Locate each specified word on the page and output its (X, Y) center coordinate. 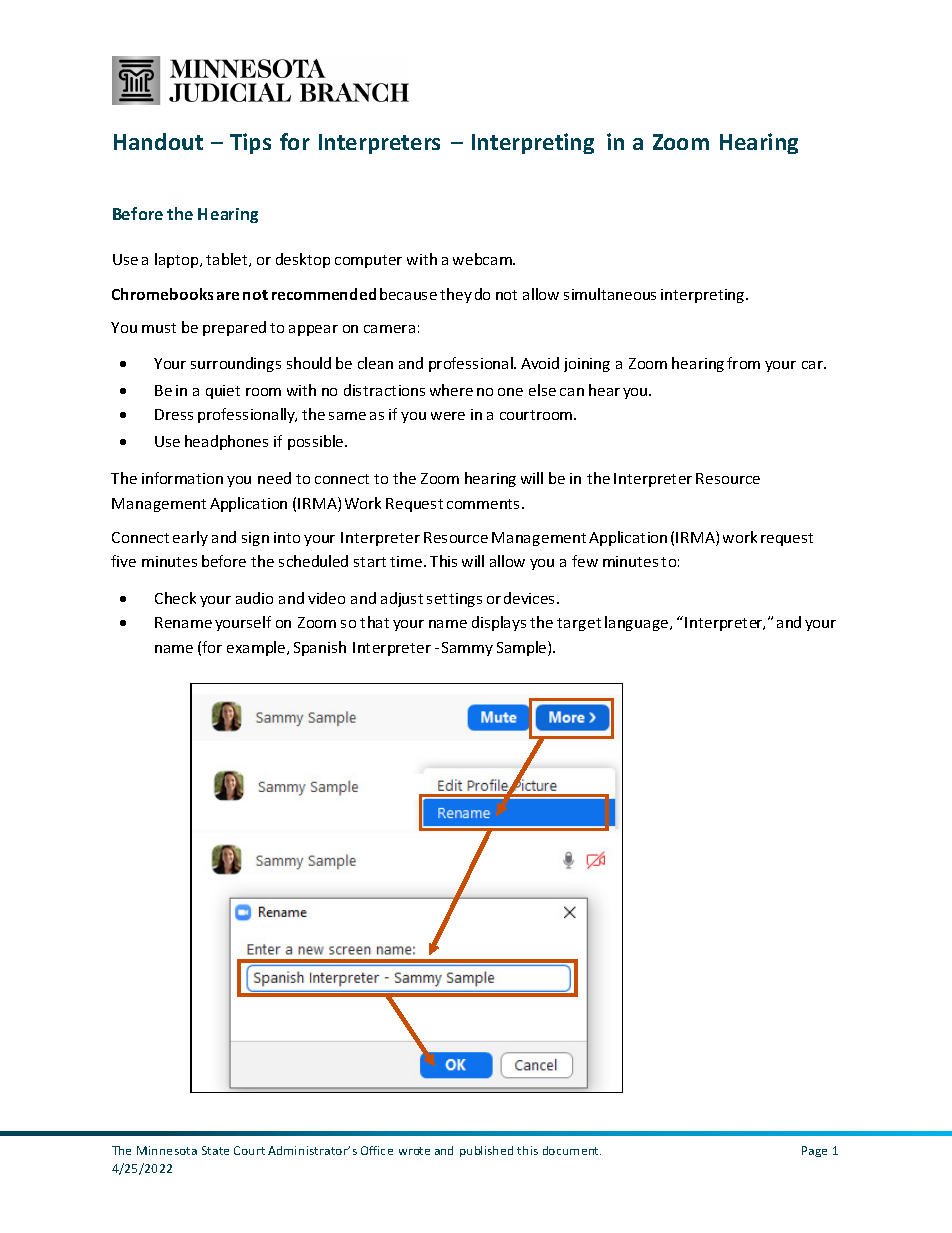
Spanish (320, 648)
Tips (250, 143)
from (743, 363)
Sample (523, 648)
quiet (223, 392)
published (486, 1151)
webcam (483, 259)
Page (814, 1151)
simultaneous (610, 294)
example (257, 648)
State (215, 1150)
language (638, 623)
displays (499, 623)
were (448, 416)
